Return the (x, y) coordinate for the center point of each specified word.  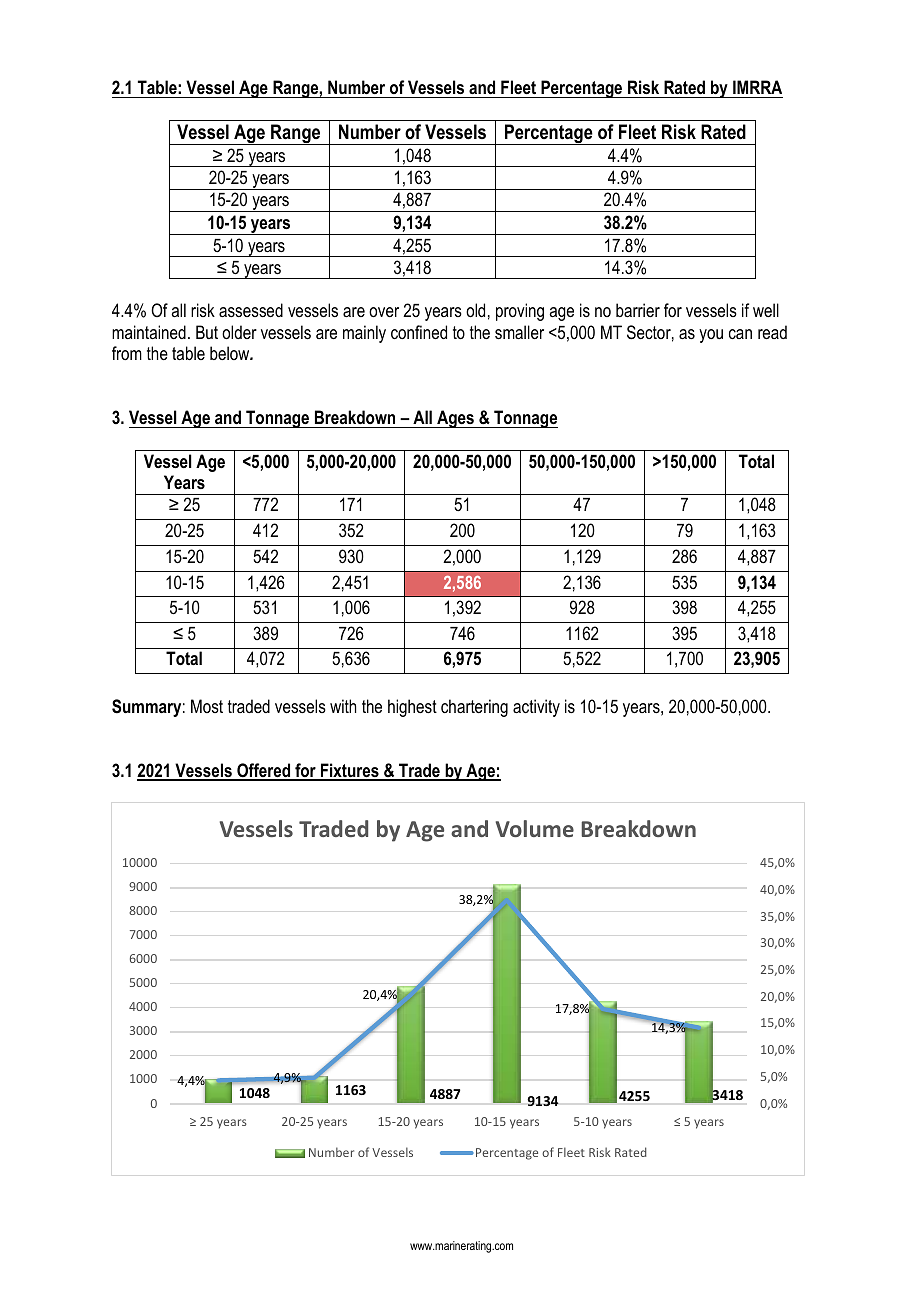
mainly (364, 334)
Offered (264, 771)
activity (536, 708)
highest (412, 708)
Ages (455, 419)
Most (207, 706)
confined (419, 332)
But (207, 332)
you (711, 336)
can (740, 334)
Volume (535, 828)
